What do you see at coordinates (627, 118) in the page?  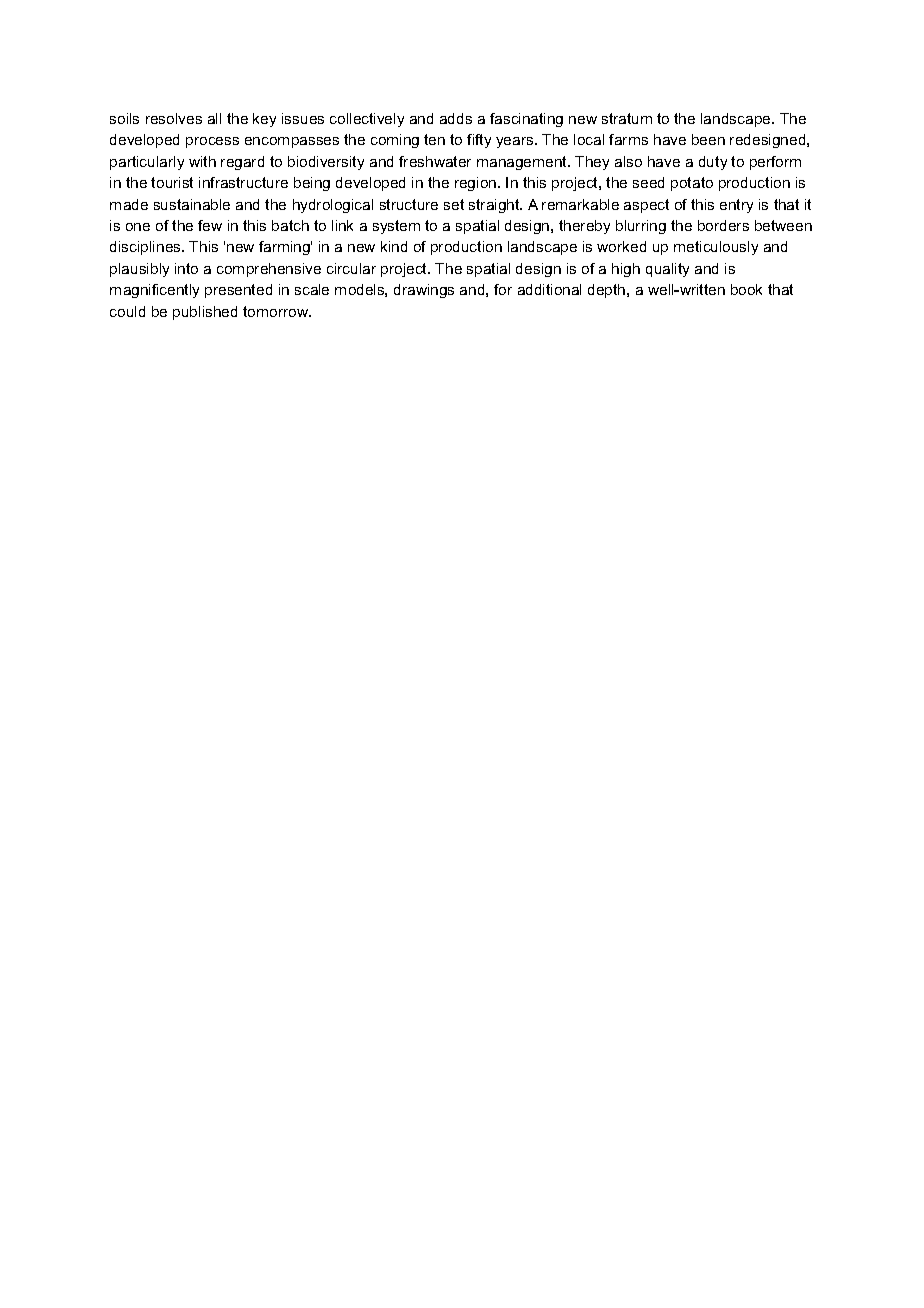 I see `stratum` at bounding box center [627, 118].
